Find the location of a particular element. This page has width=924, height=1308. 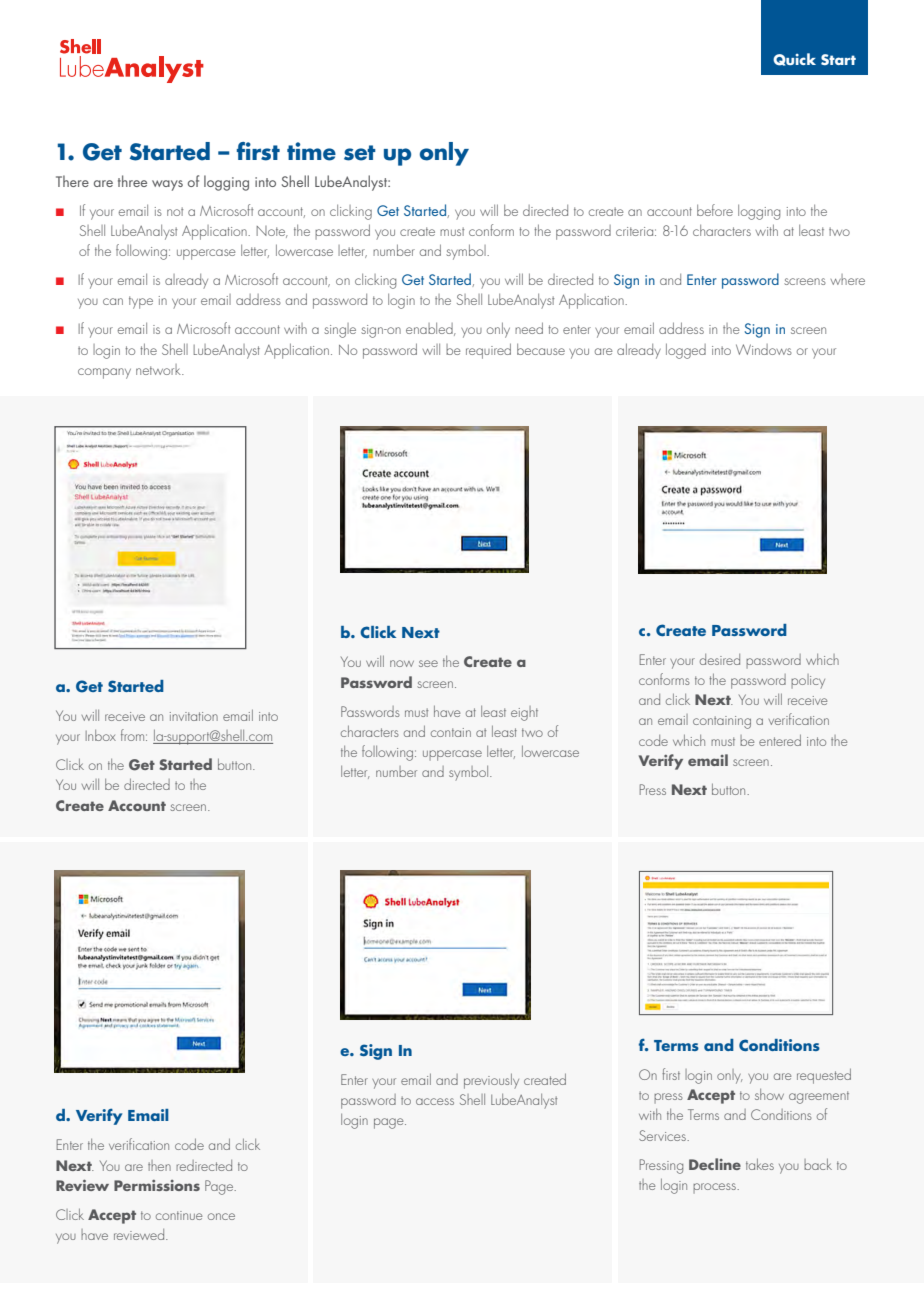

set is located at coordinates (360, 153).
